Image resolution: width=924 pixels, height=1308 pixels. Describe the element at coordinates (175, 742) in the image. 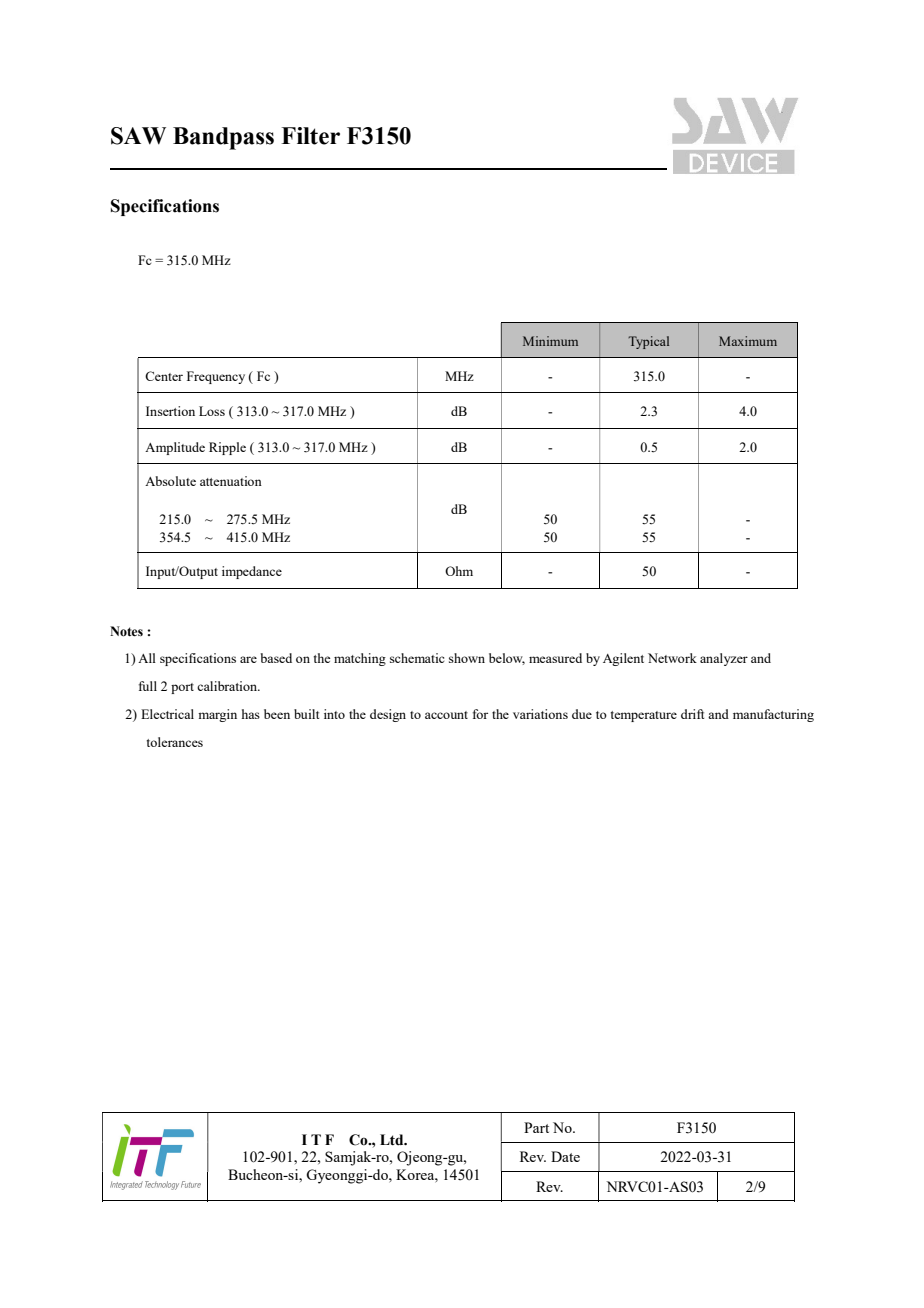

I see `tolerances` at that location.
